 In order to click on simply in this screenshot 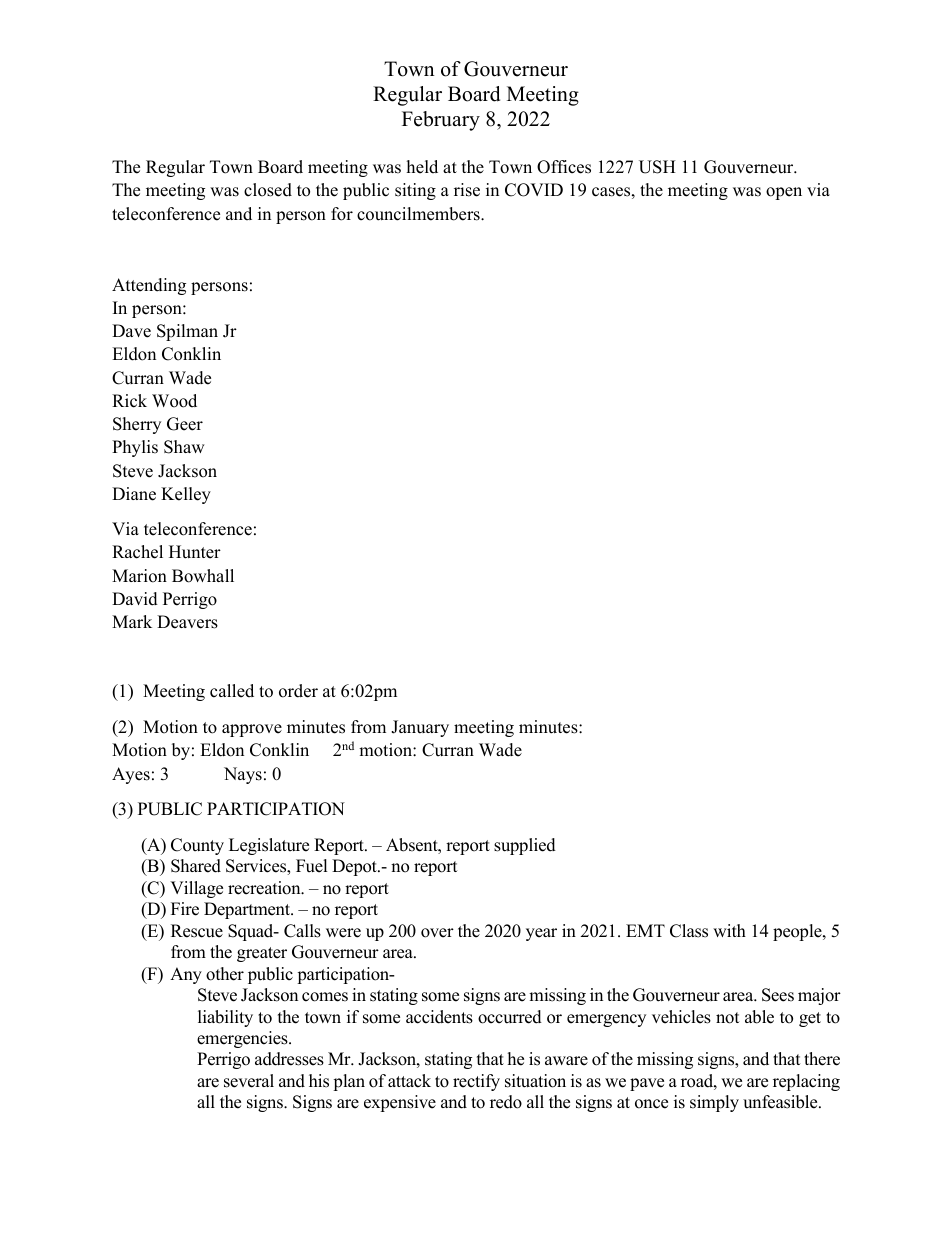, I will do `click(714, 1103)`.
